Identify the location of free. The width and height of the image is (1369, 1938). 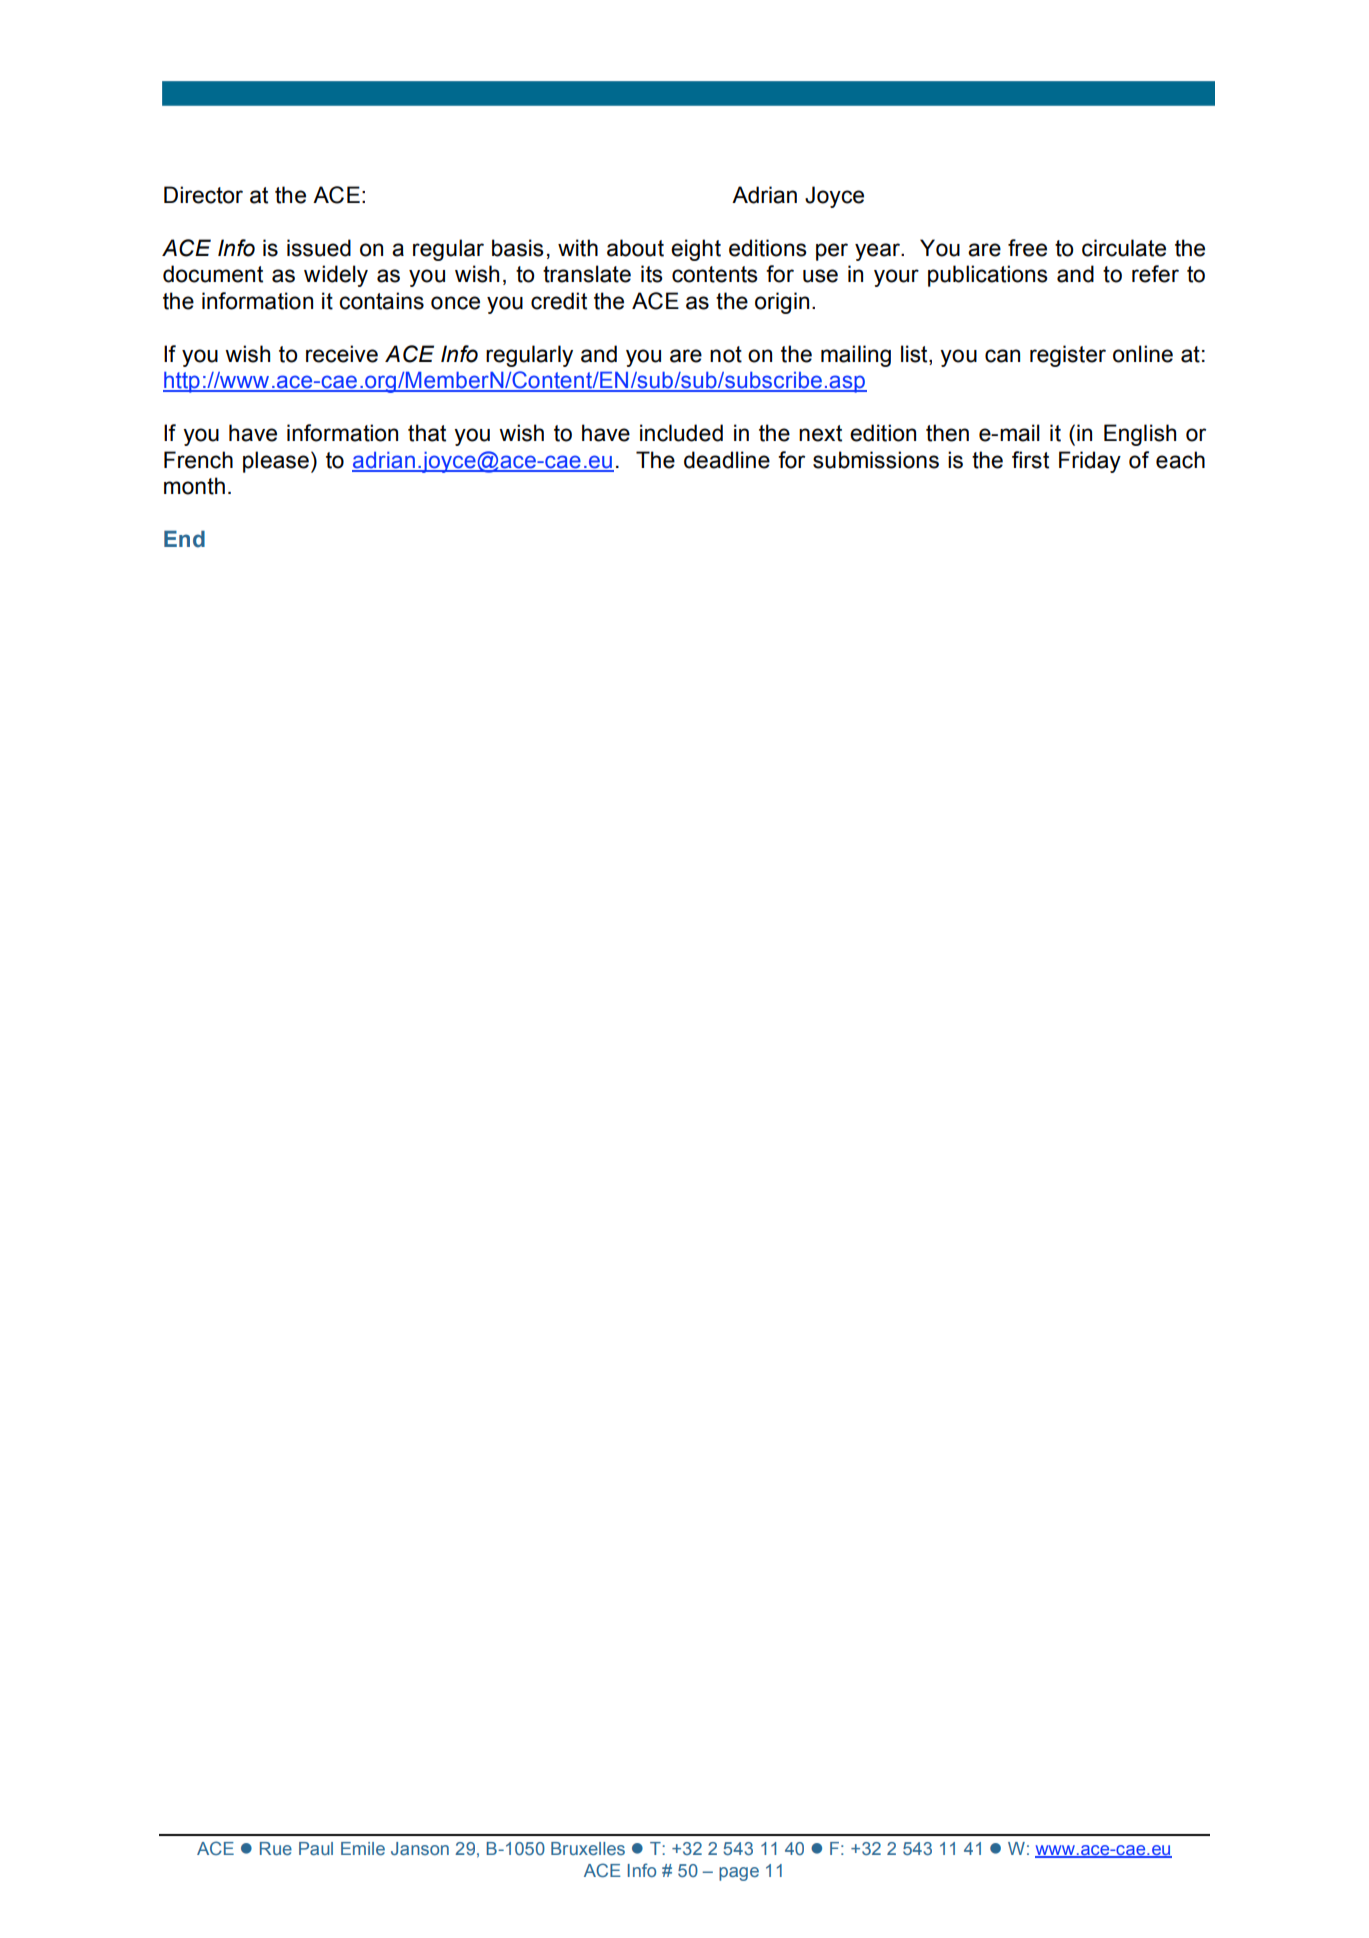
(1027, 248).
